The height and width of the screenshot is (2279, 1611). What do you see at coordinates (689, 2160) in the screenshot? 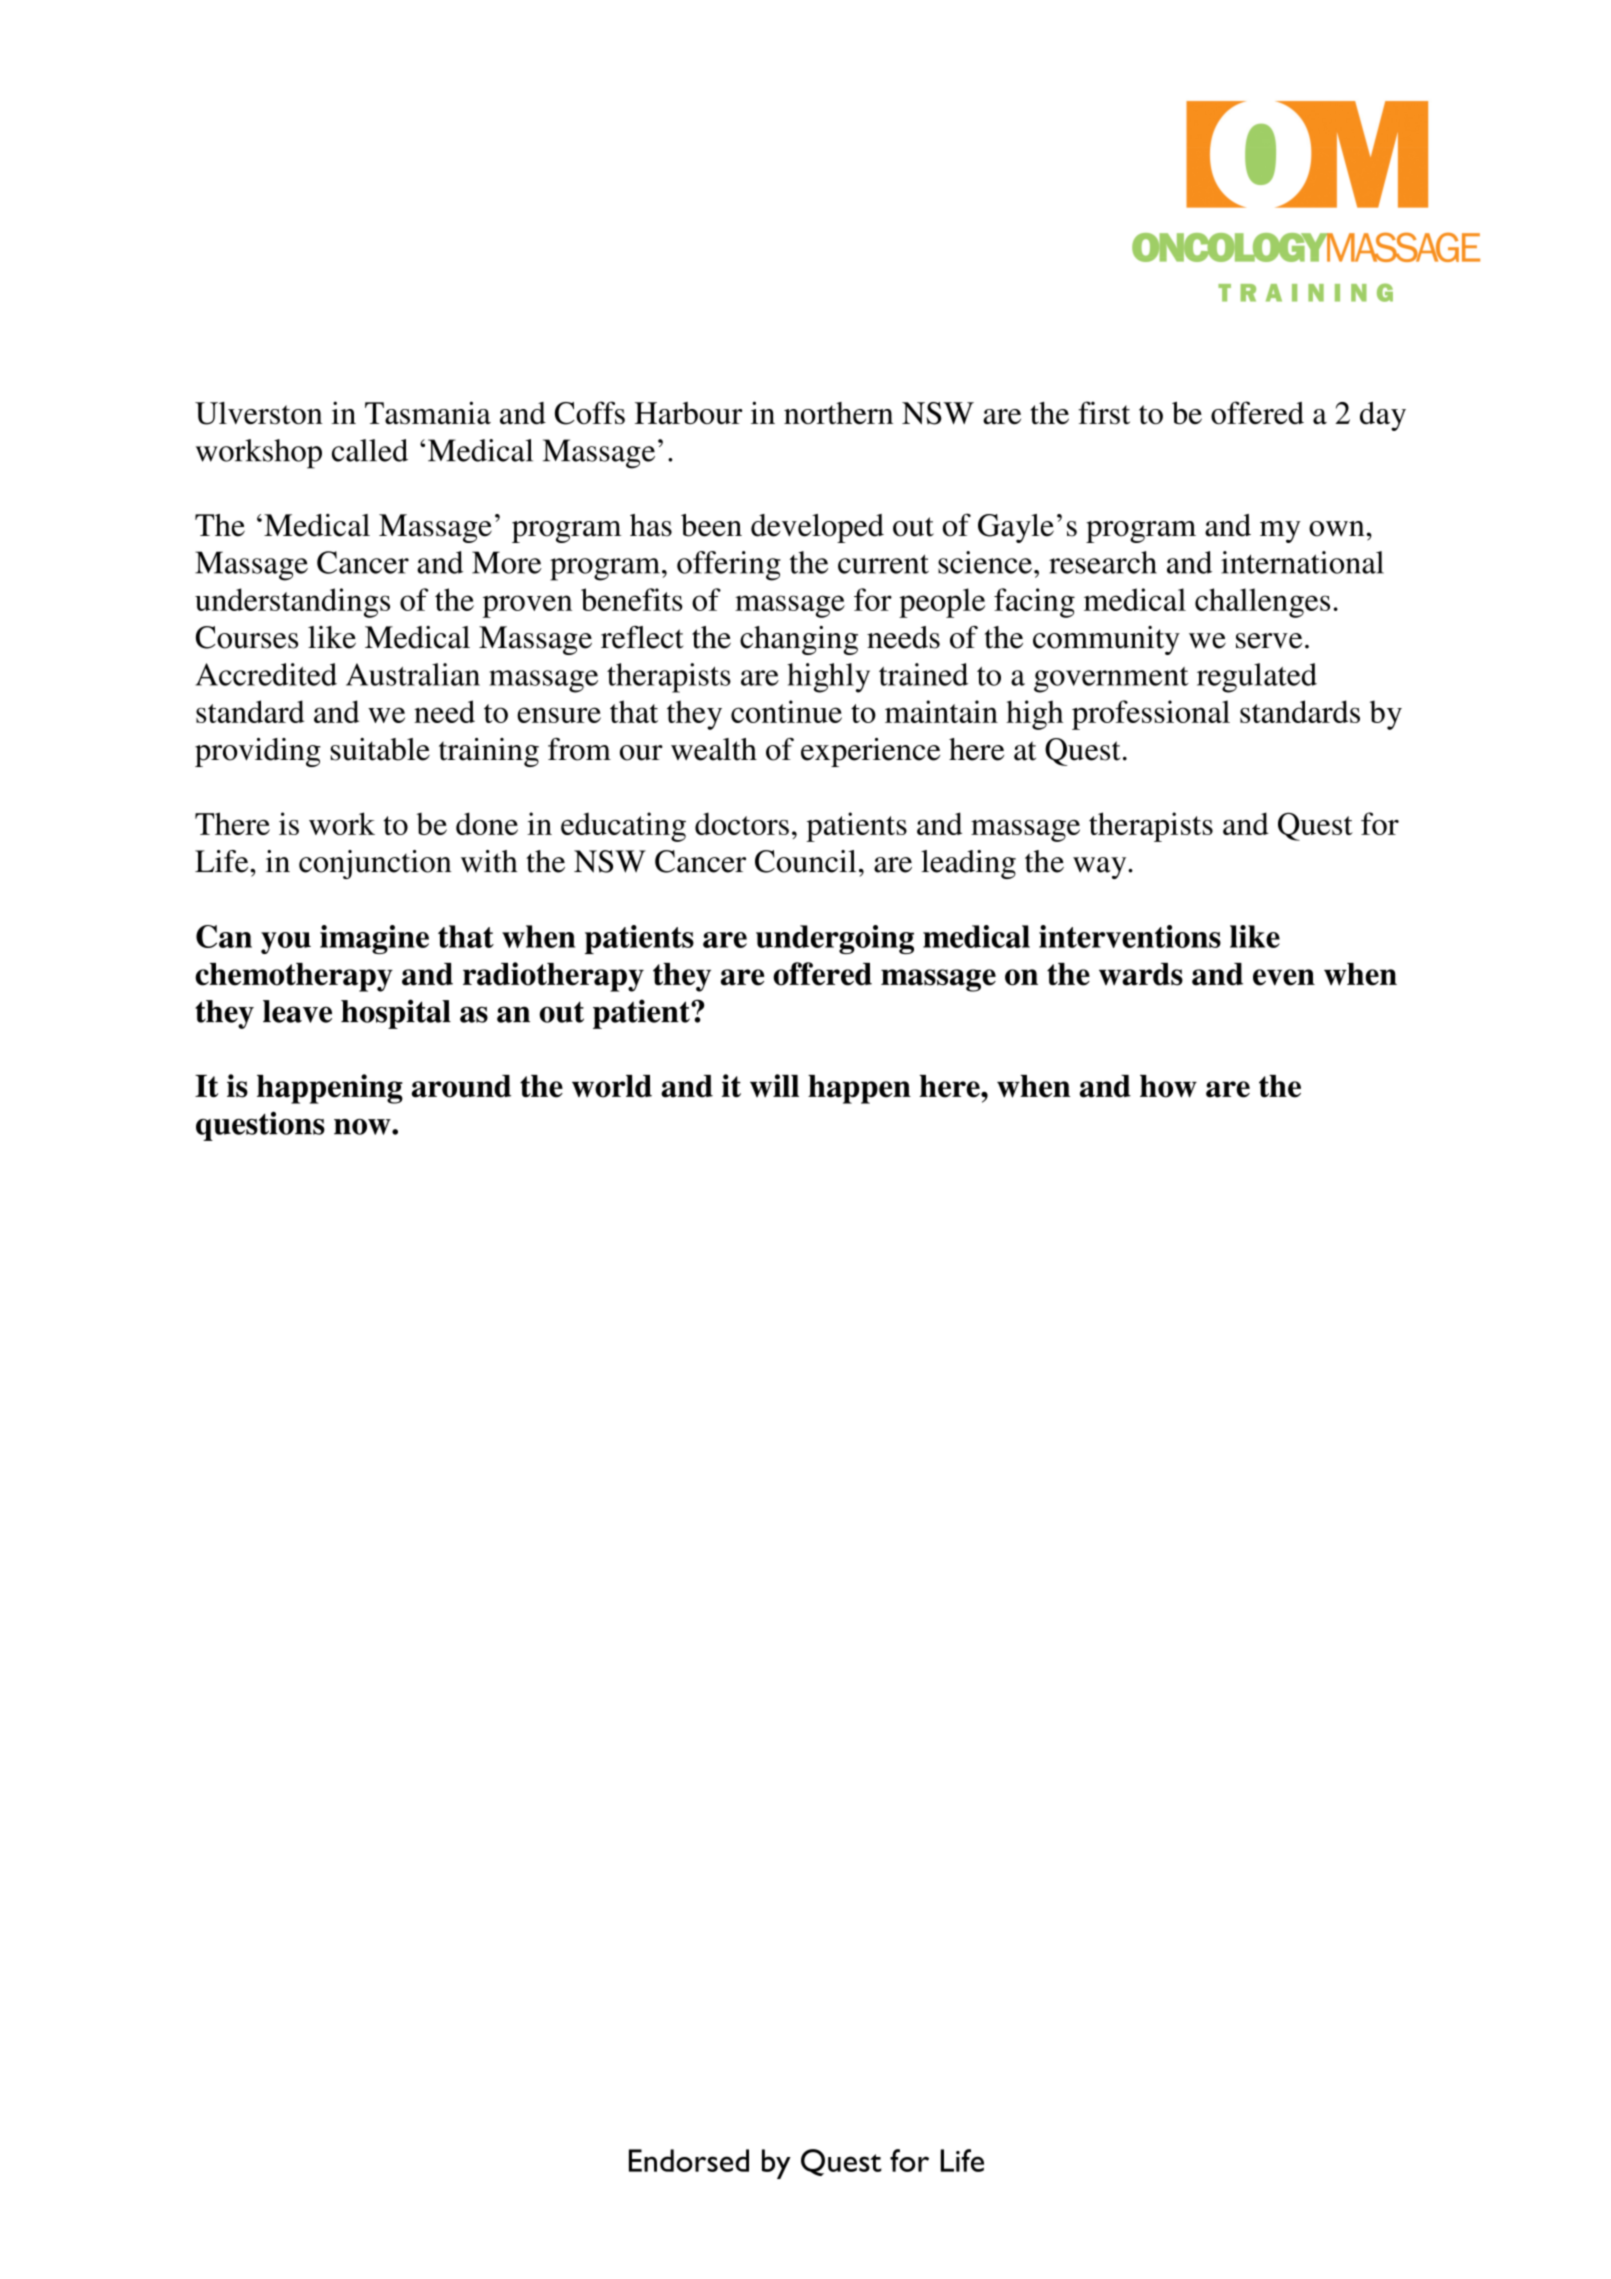
I see `Endorsed` at bounding box center [689, 2160].
